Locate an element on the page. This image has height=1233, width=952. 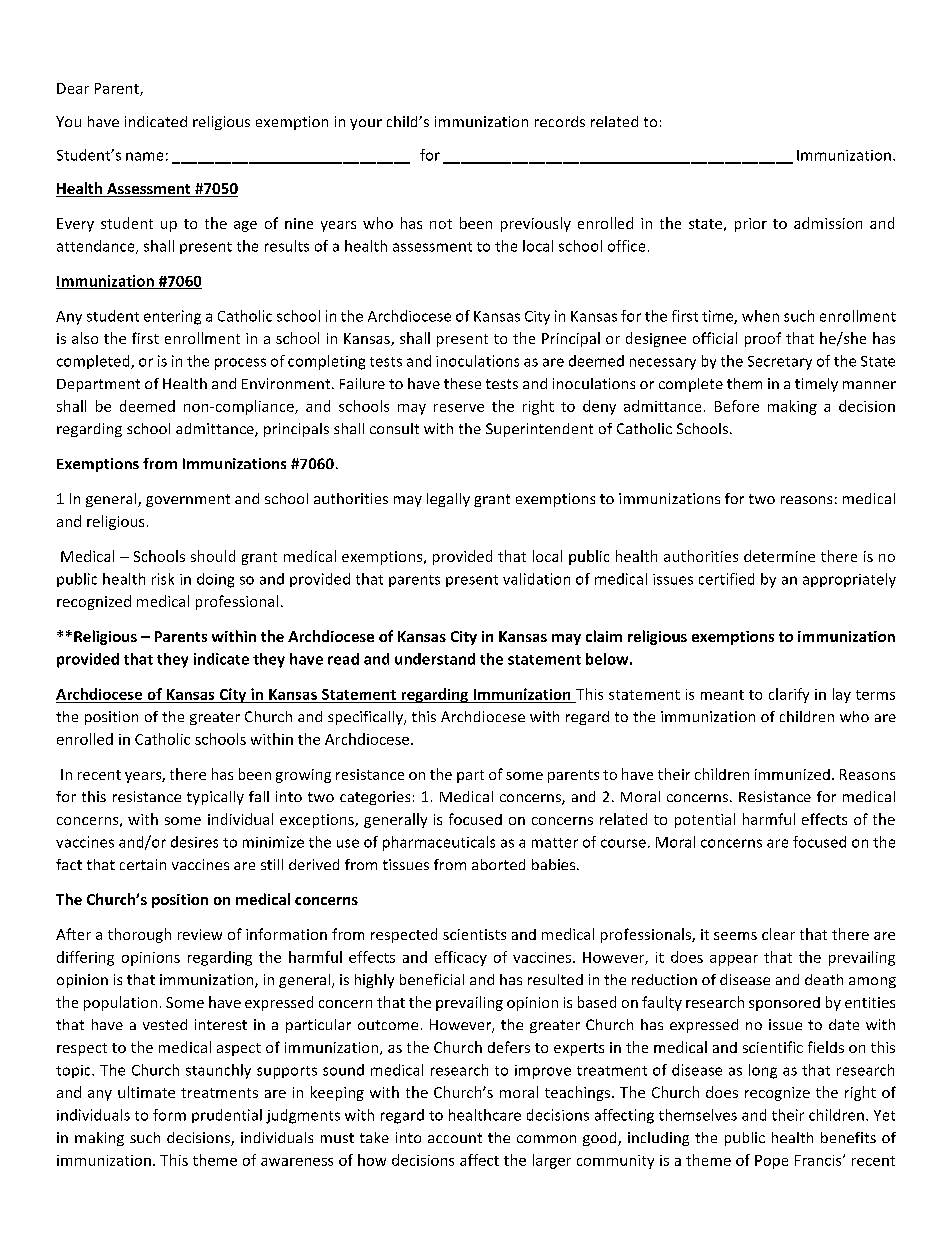
certified is located at coordinates (726, 579).
